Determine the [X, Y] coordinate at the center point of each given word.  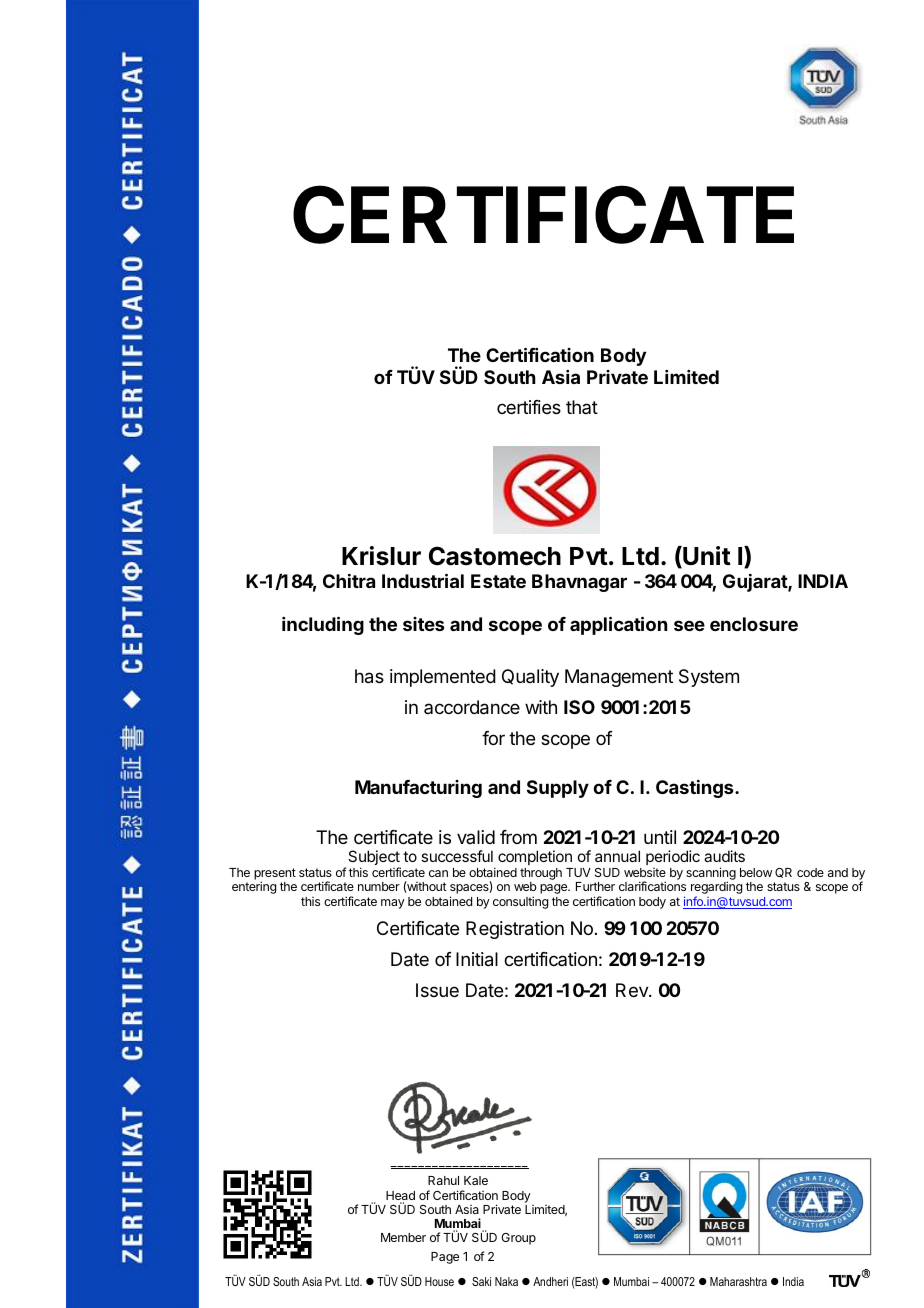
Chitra [349, 581]
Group [518, 1239]
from [518, 837]
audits [724, 856]
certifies [529, 407]
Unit [706, 557]
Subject [374, 859]
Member [403, 1237]
